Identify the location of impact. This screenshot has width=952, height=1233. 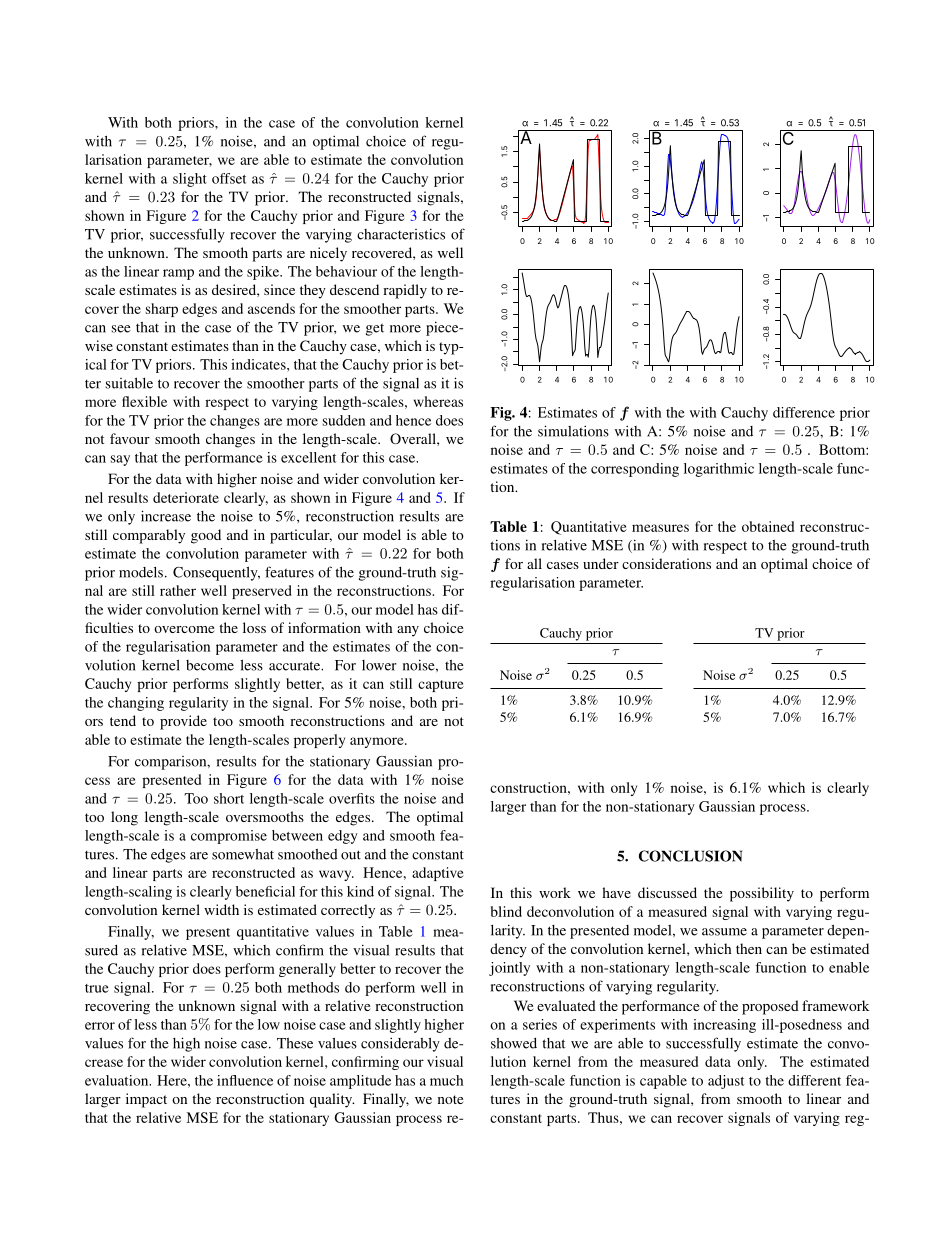
(146, 1100).
